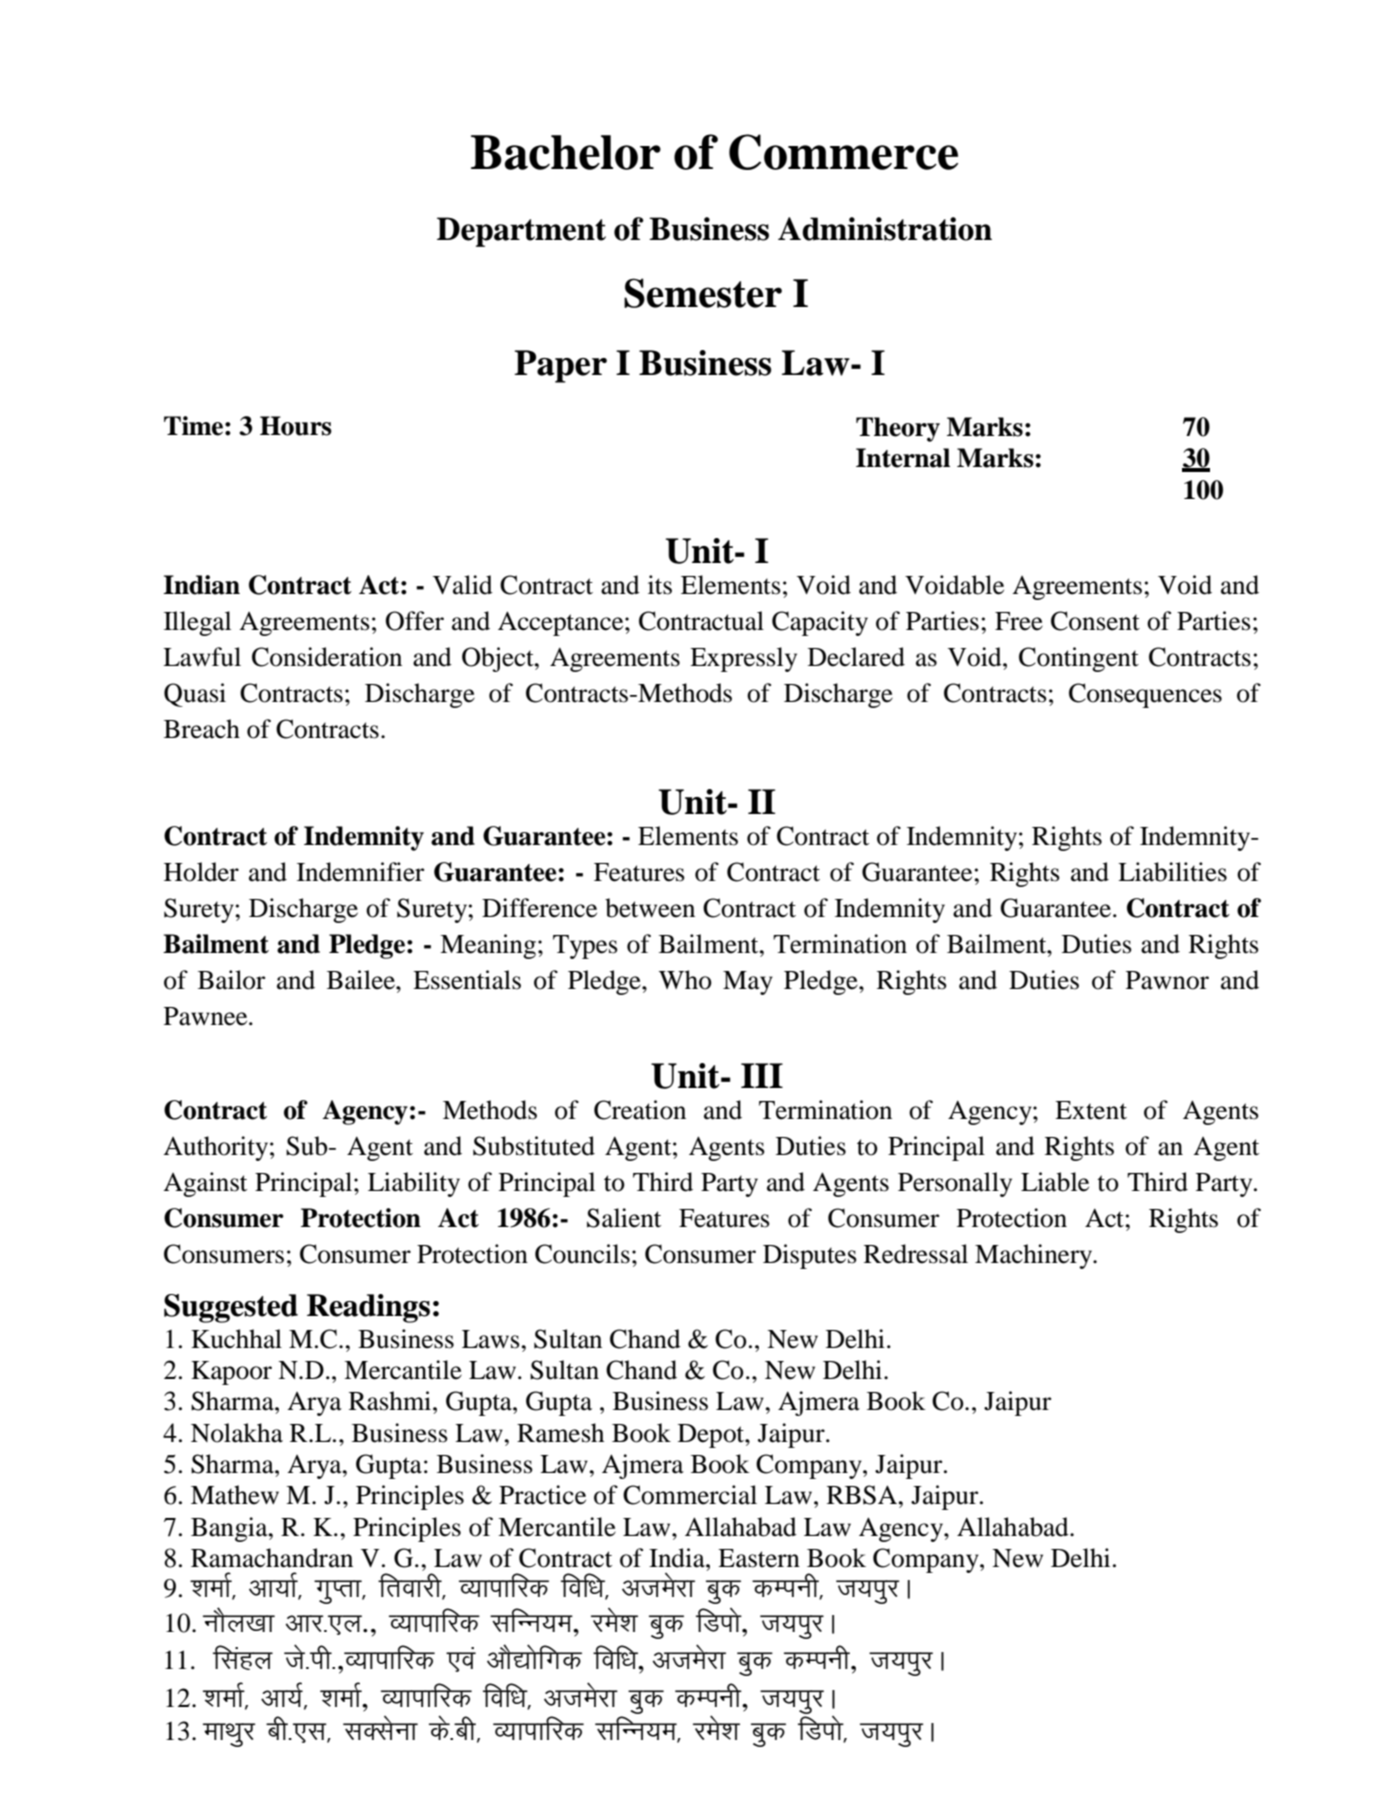  I want to click on between, so click(650, 908).
